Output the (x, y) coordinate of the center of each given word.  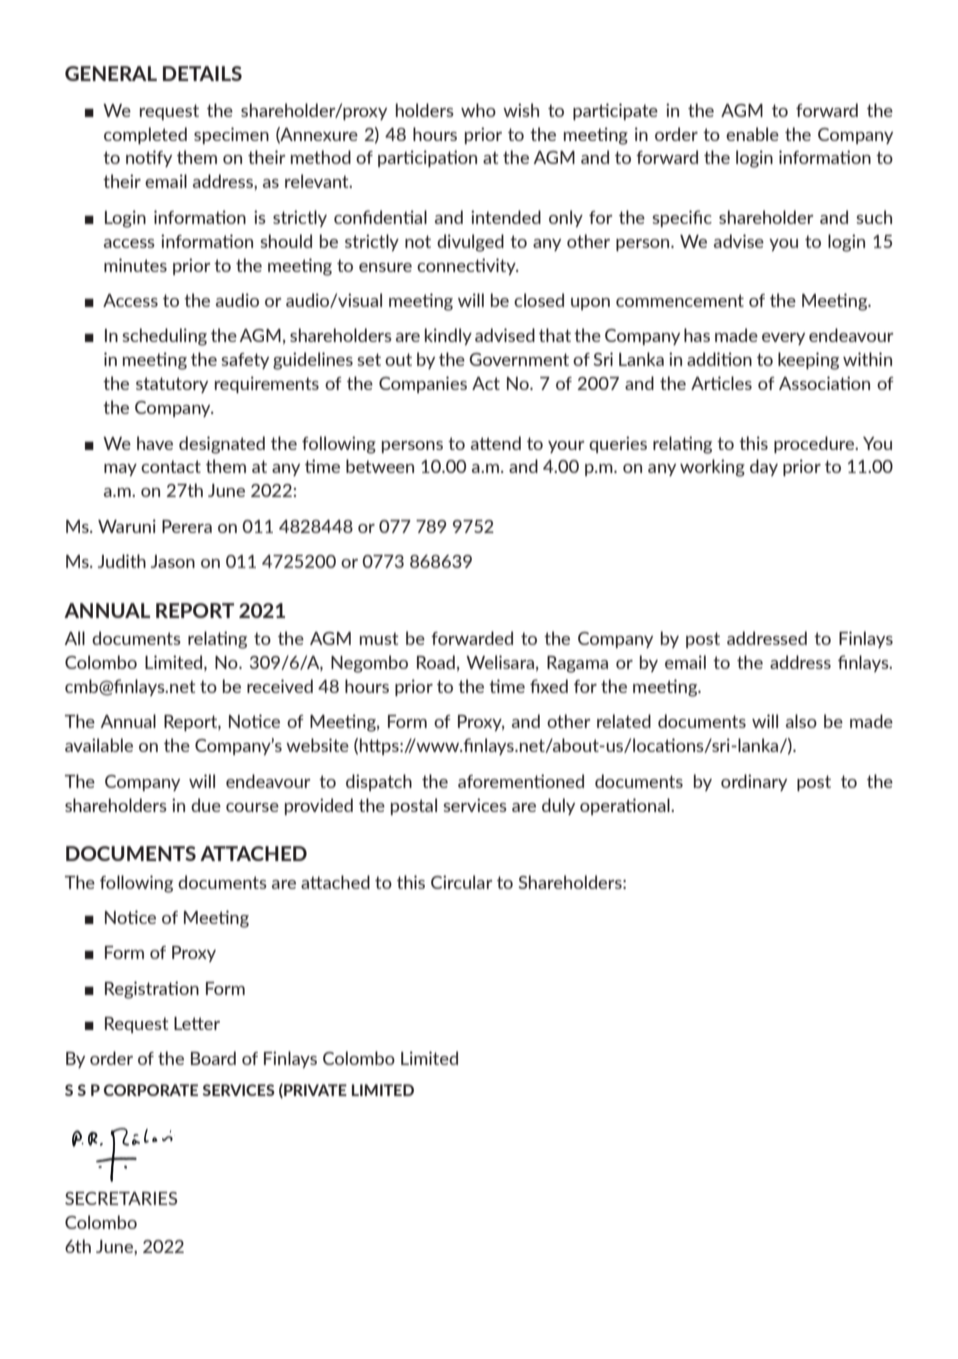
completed (145, 135)
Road (436, 662)
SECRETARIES (121, 1198)
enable (752, 134)
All (75, 638)
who (478, 110)
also (801, 721)
